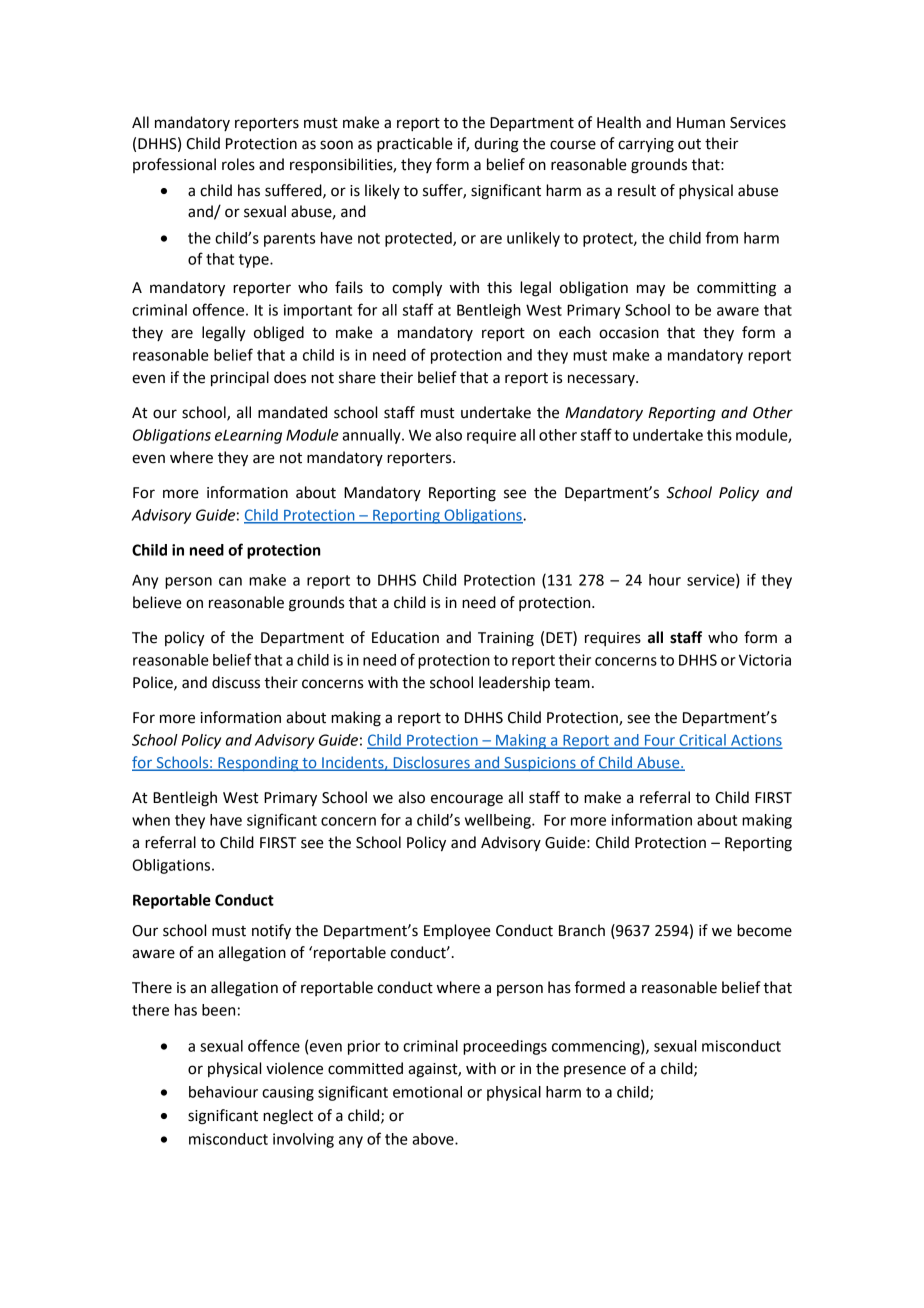 The height and width of the document is (1308, 924). Describe the element at coordinates (427, 1092) in the document. I see `emotional` at that location.
